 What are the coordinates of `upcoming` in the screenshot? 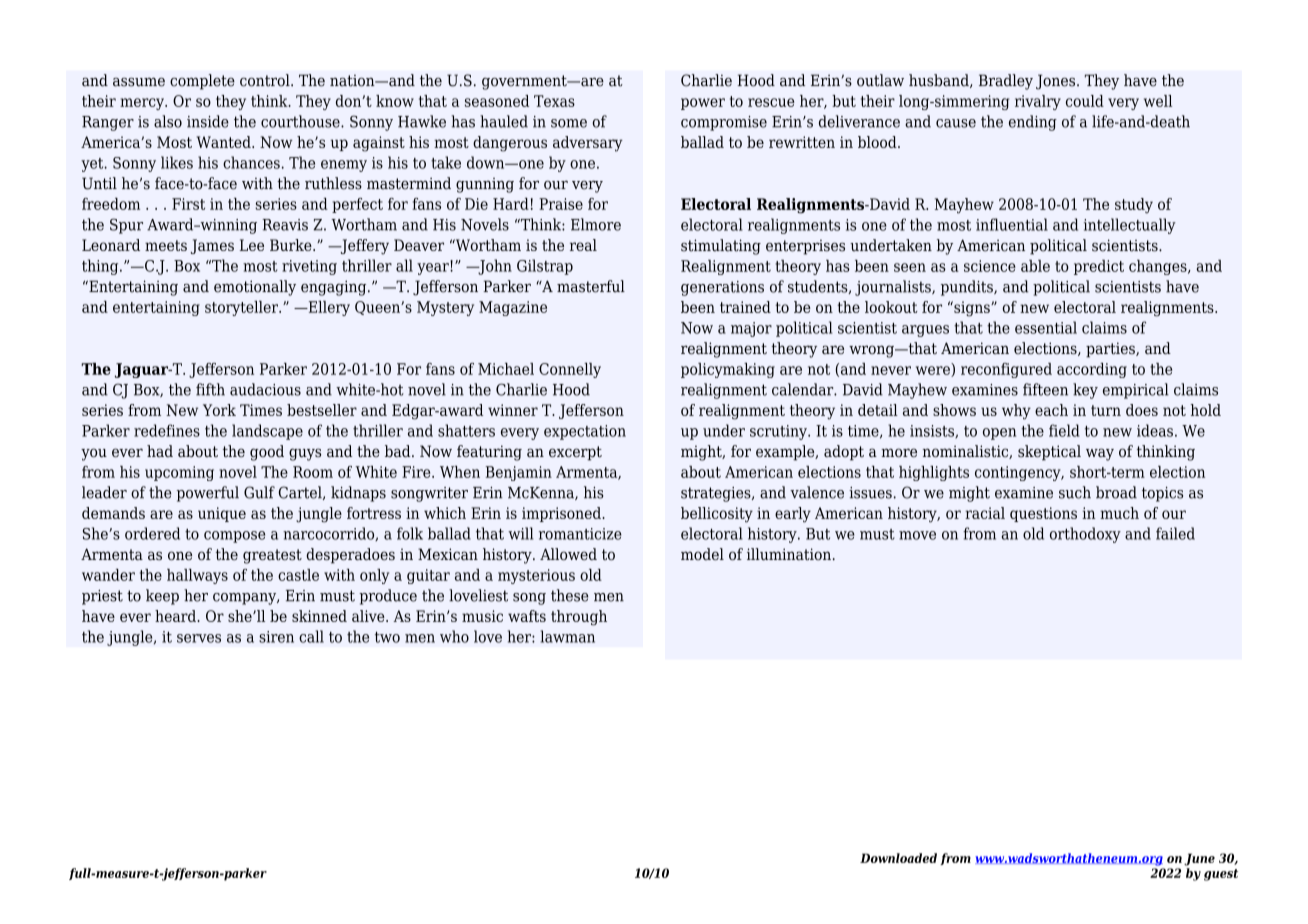 It's located at (179, 473).
